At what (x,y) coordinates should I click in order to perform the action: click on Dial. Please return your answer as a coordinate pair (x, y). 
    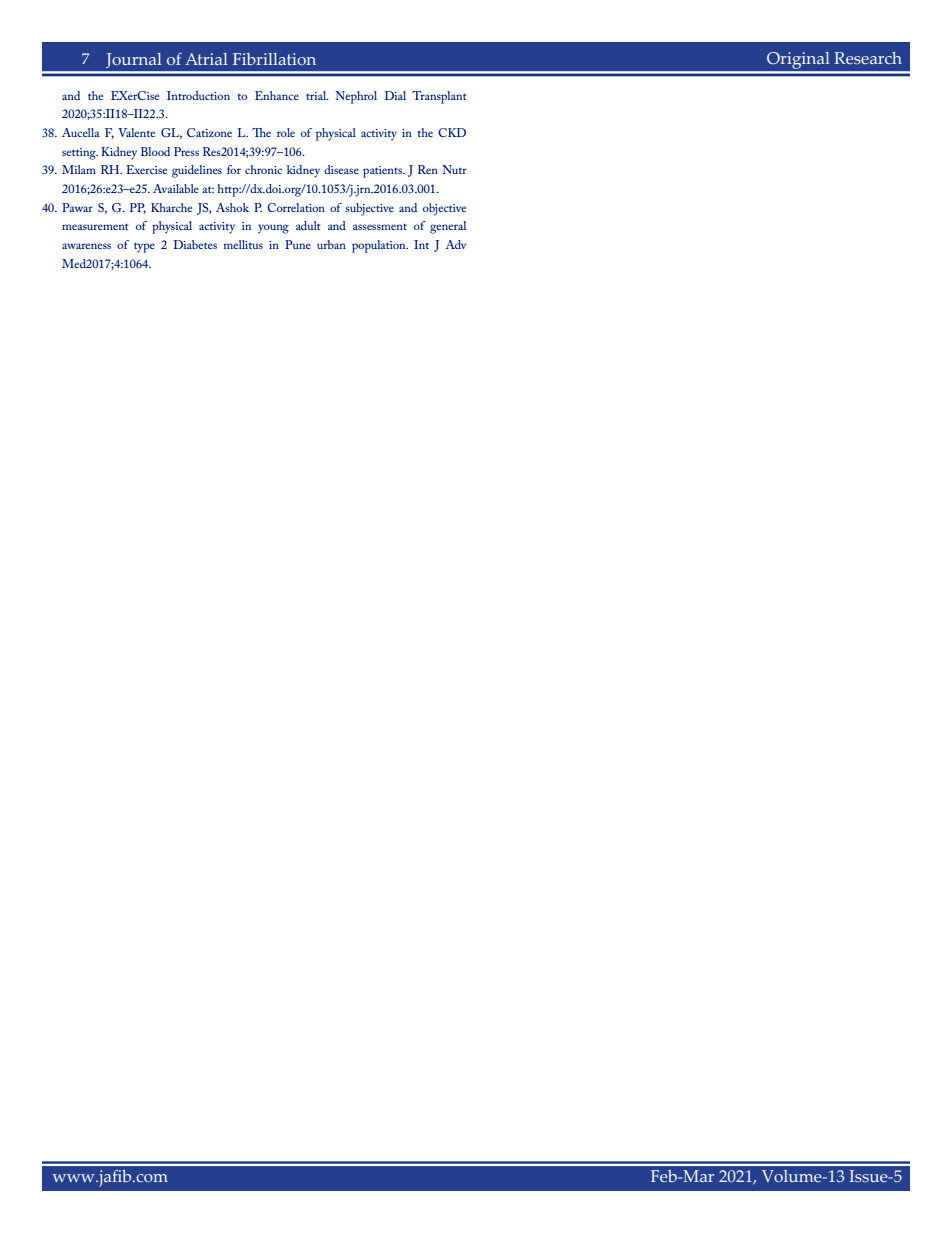
    Looking at the image, I should click on (395, 95).
